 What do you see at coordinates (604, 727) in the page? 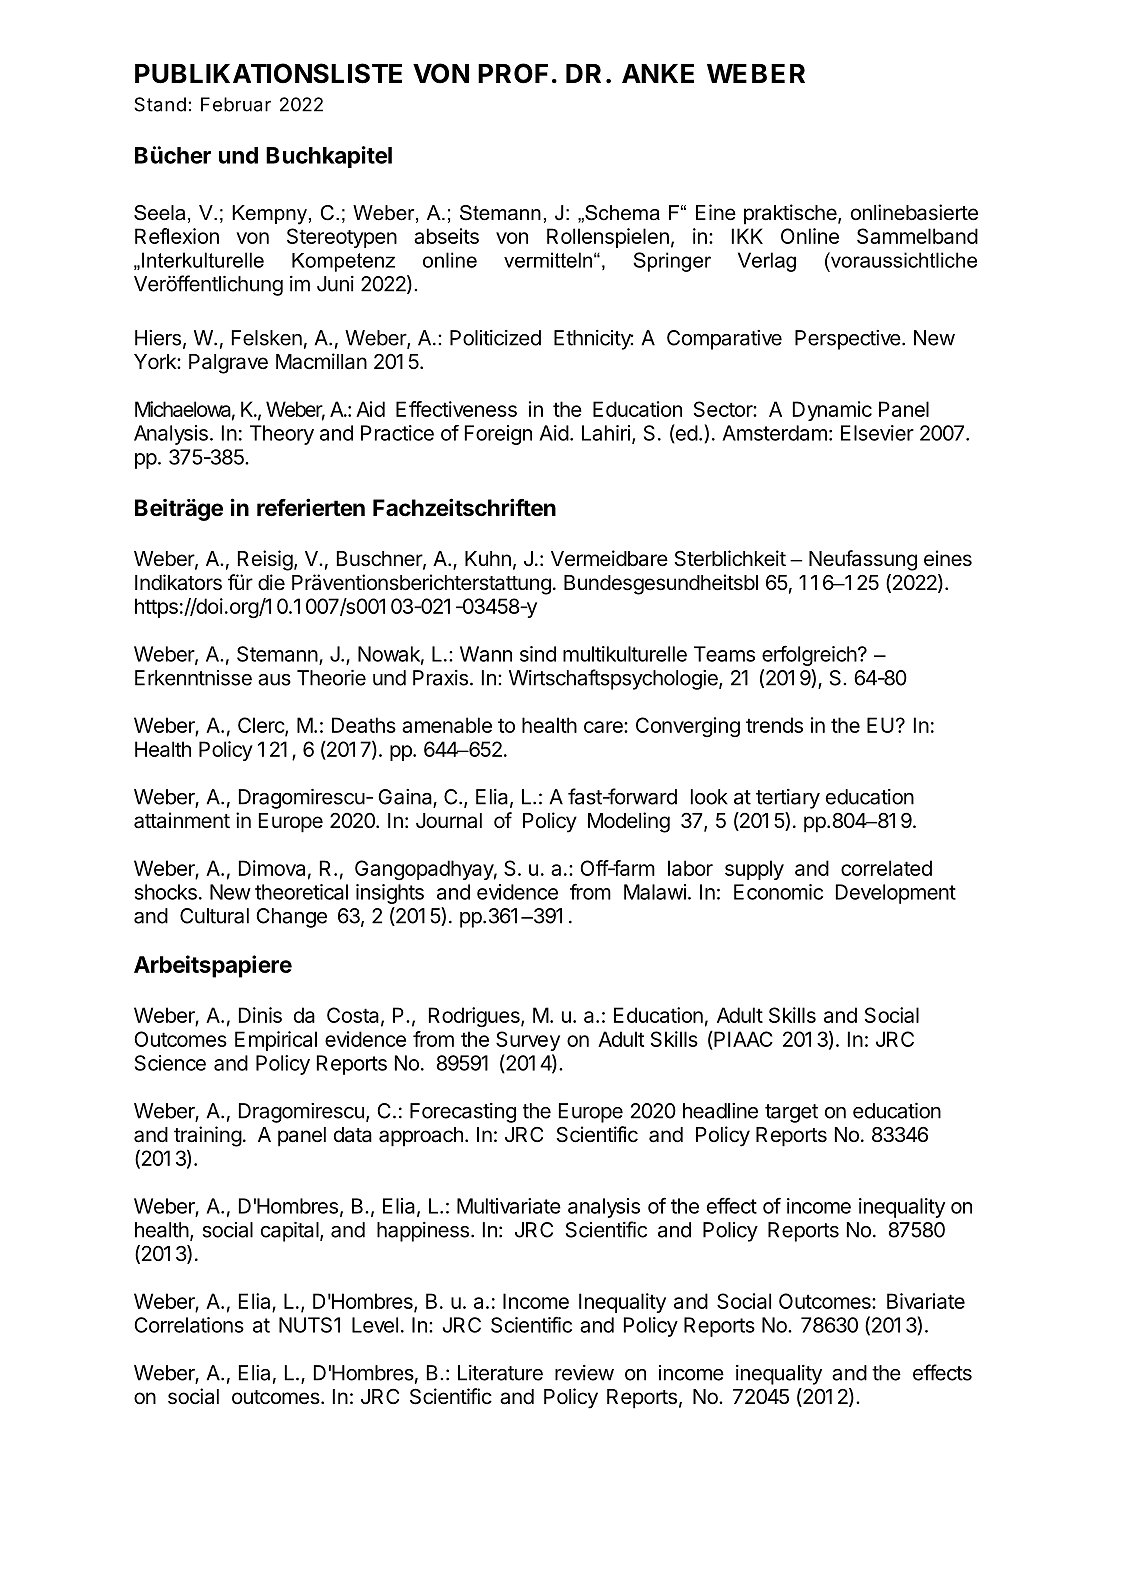
I see `care` at bounding box center [604, 727].
